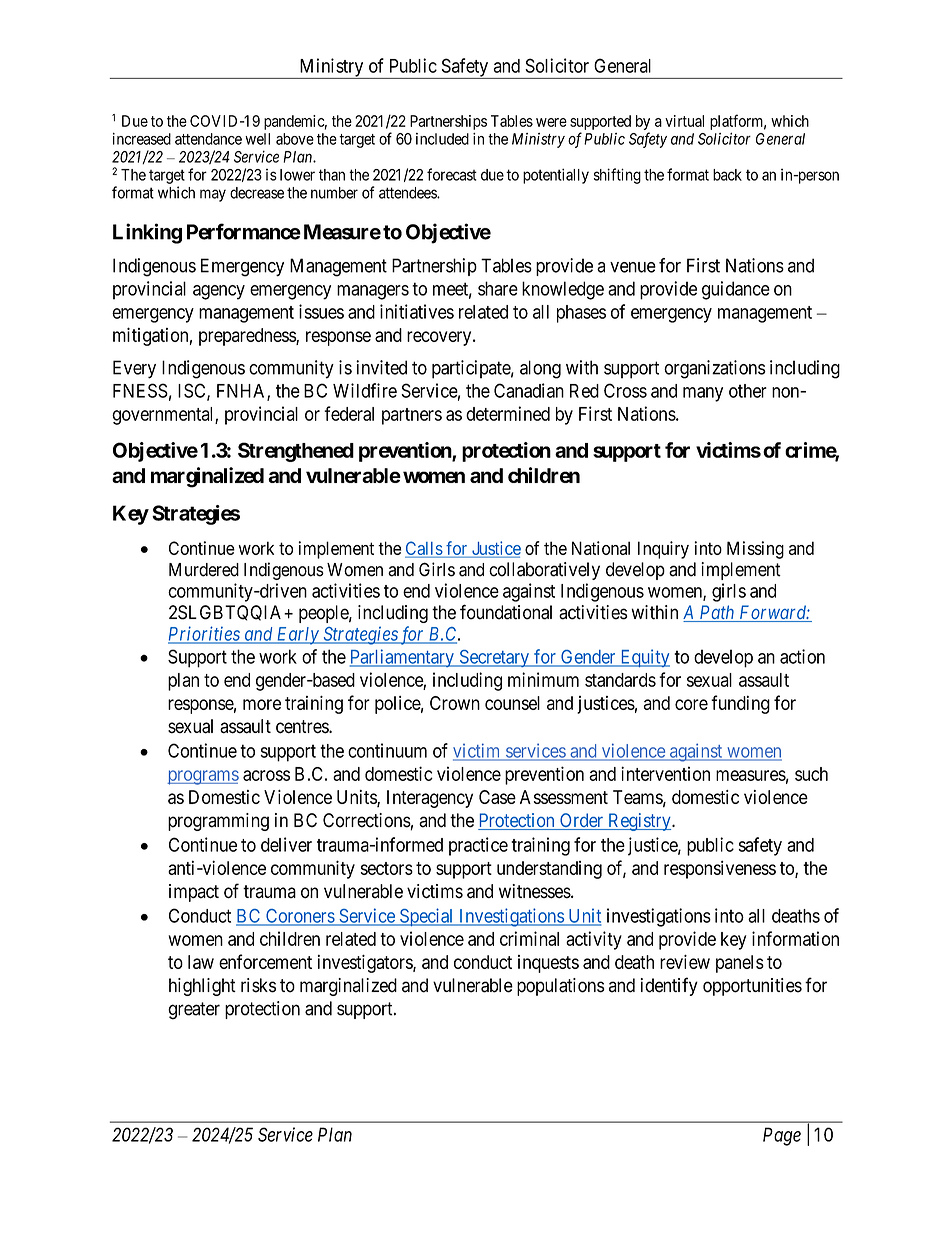 This screenshot has height=1233, width=952. What do you see at coordinates (194, 1011) in the screenshot?
I see `greater` at bounding box center [194, 1011].
